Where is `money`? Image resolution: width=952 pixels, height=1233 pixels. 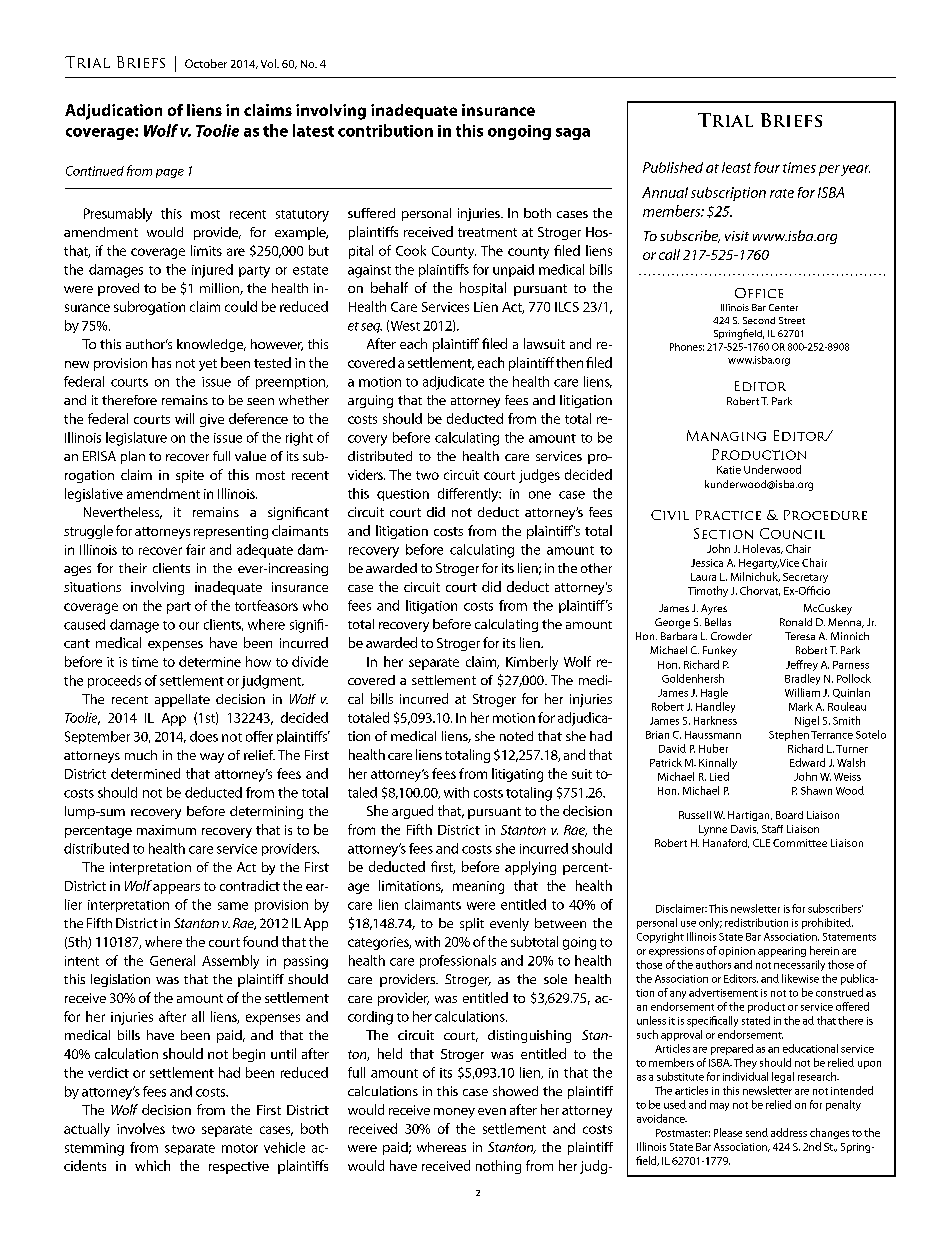
money is located at coordinates (454, 1113).
